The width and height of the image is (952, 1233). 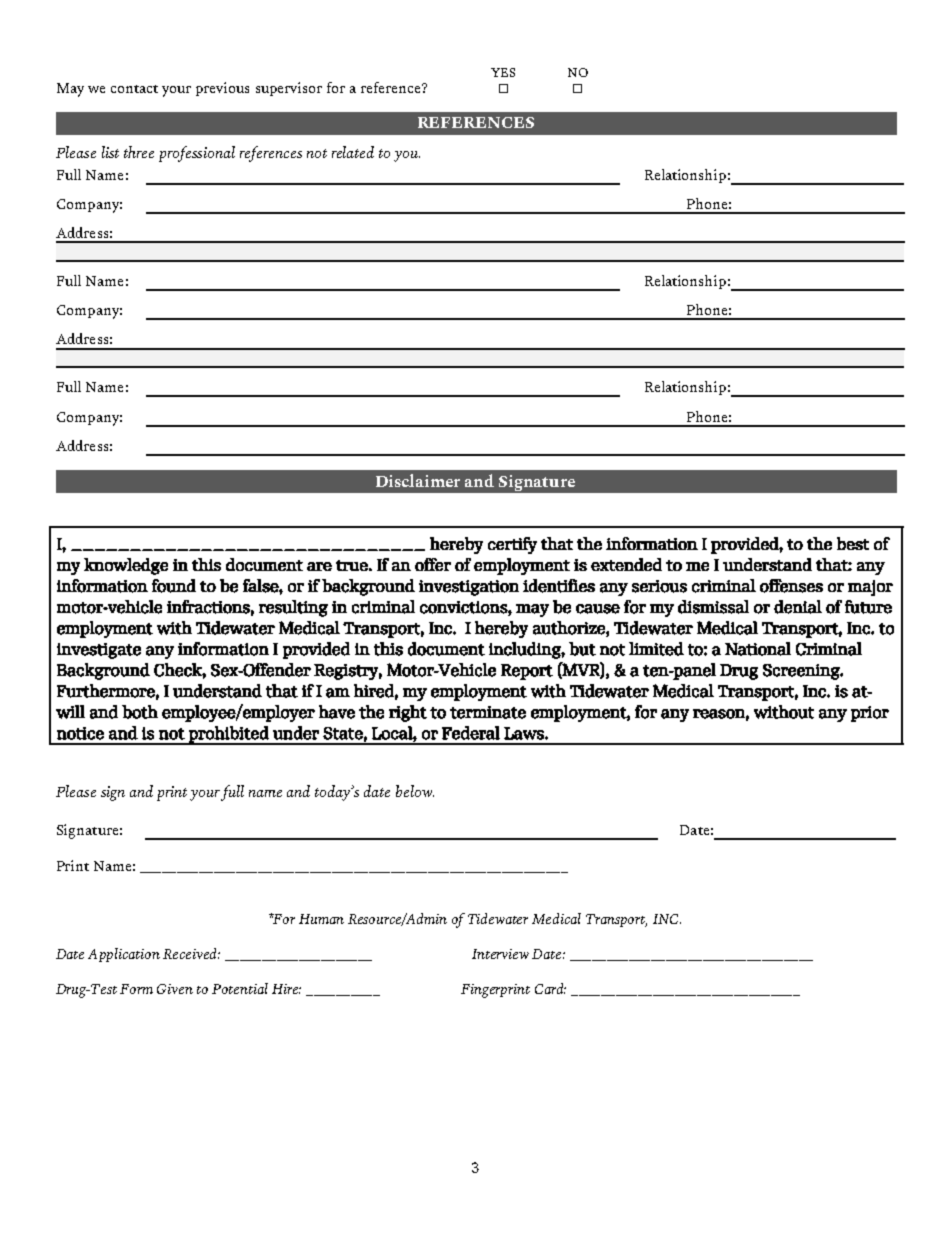 What do you see at coordinates (791, 586) in the image?
I see `offenses` at bounding box center [791, 586].
